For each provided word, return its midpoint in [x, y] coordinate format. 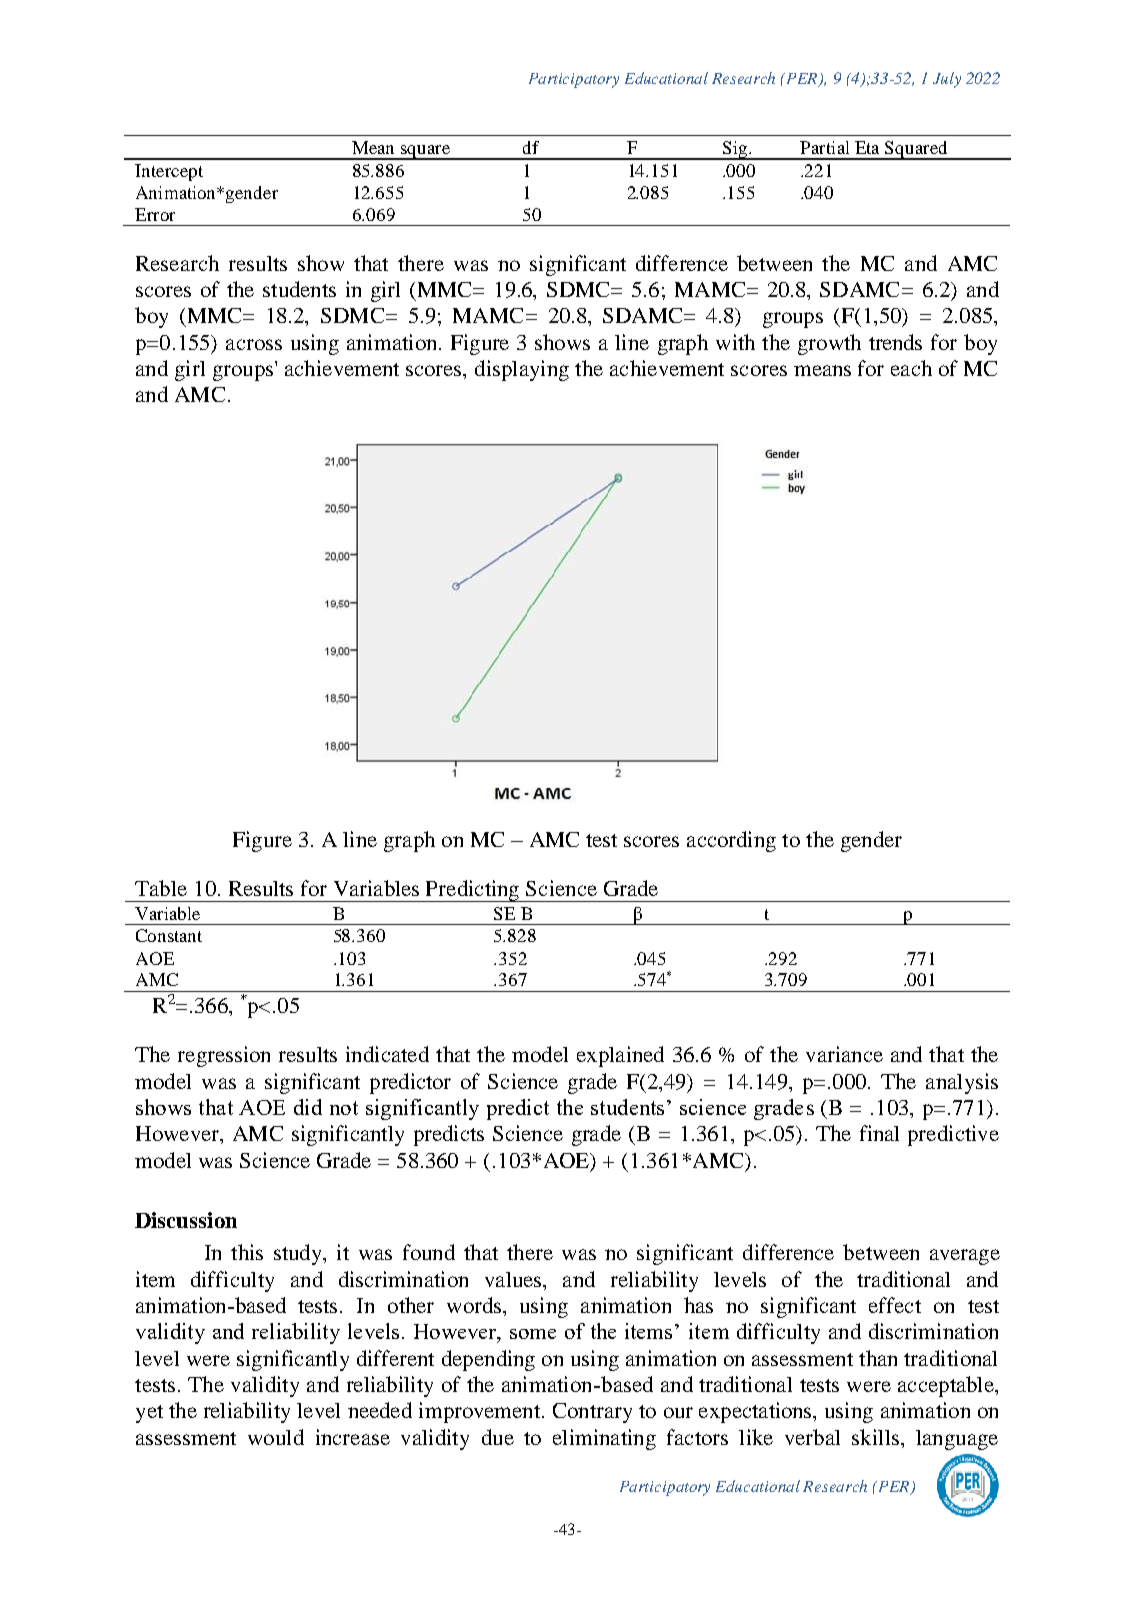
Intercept [169, 172]
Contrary [592, 1413]
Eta [867, 147]
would [276, 1437]
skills [877, 1437]
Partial [824, 147]
